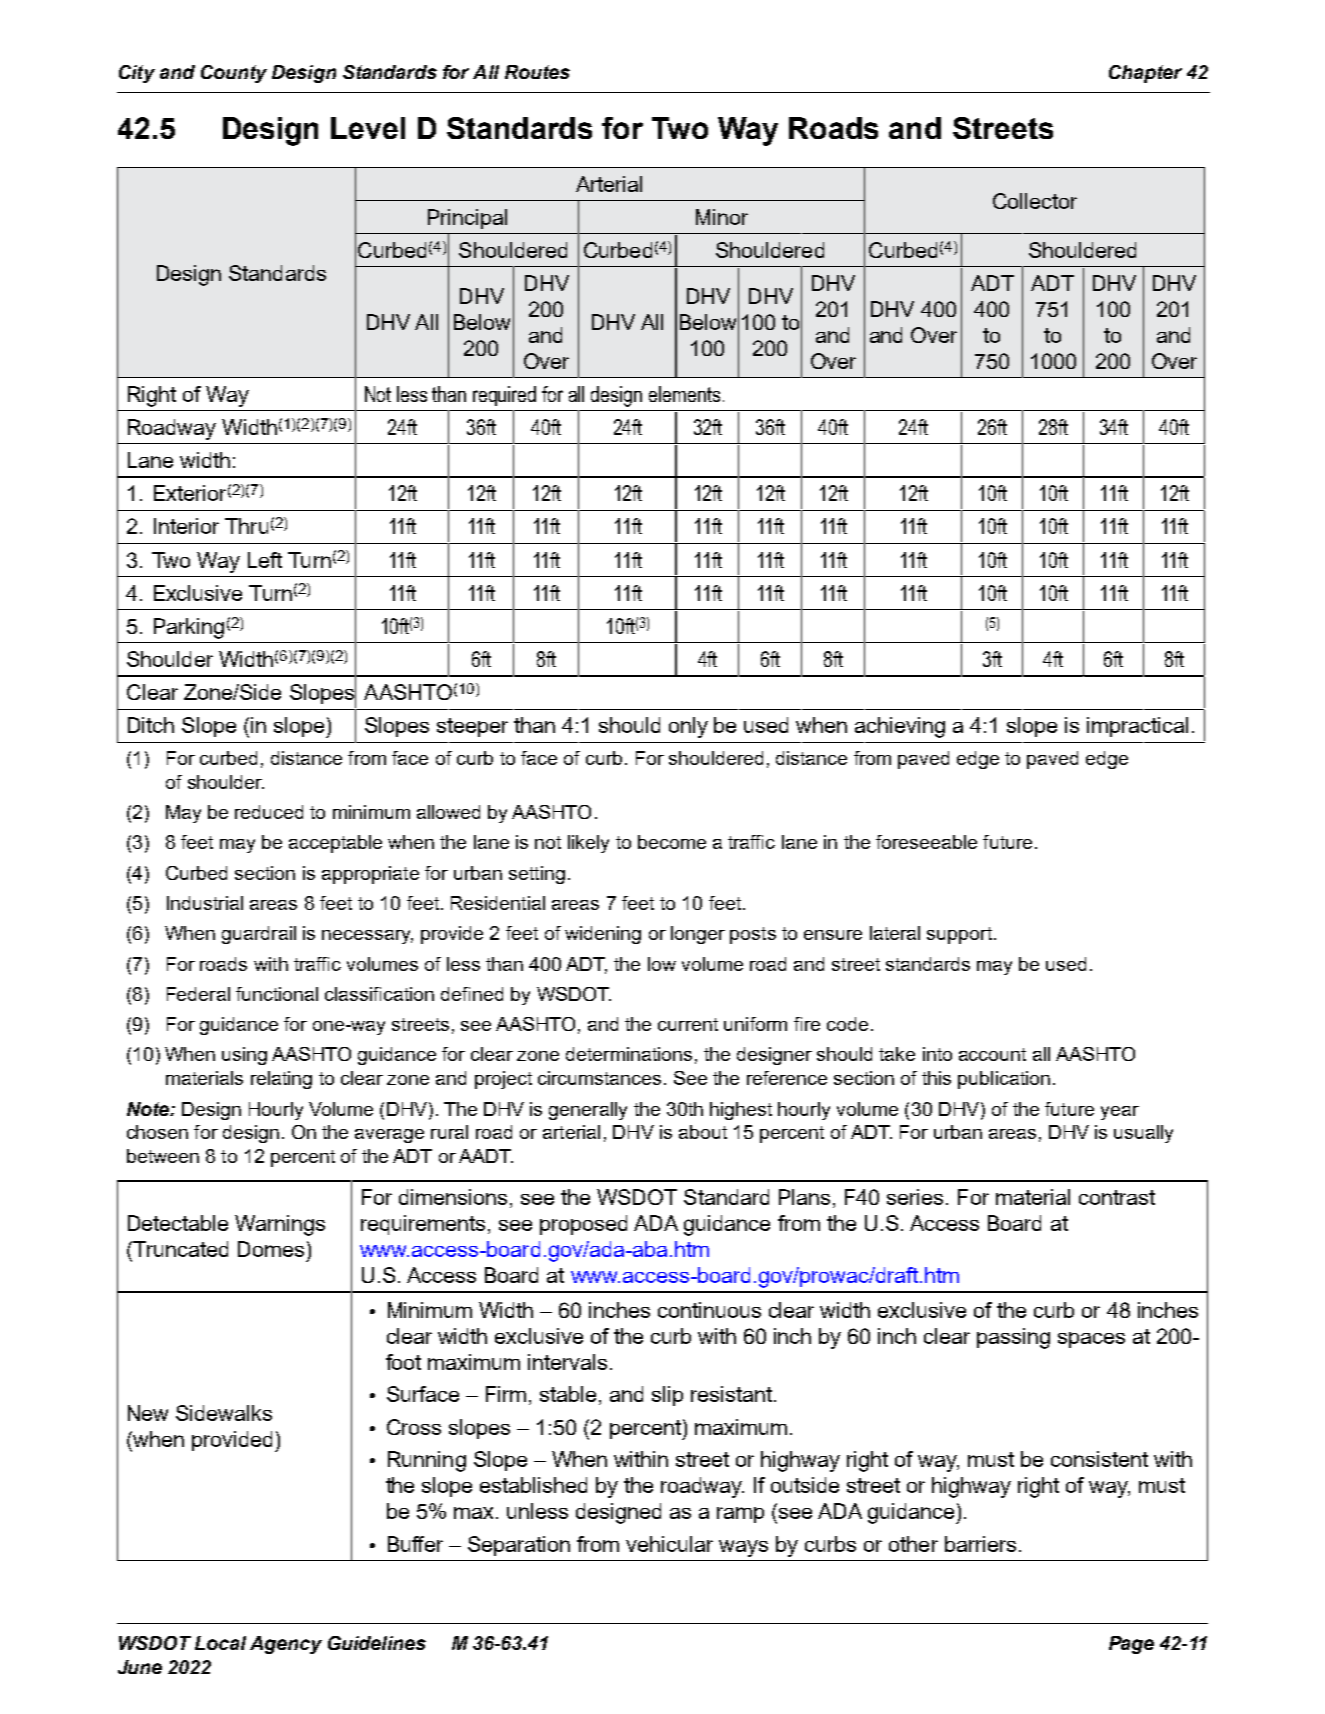  What do you see at coordinates (271, 1249) in the image?
I see `Domes` at bounding box center [271, 1249].
